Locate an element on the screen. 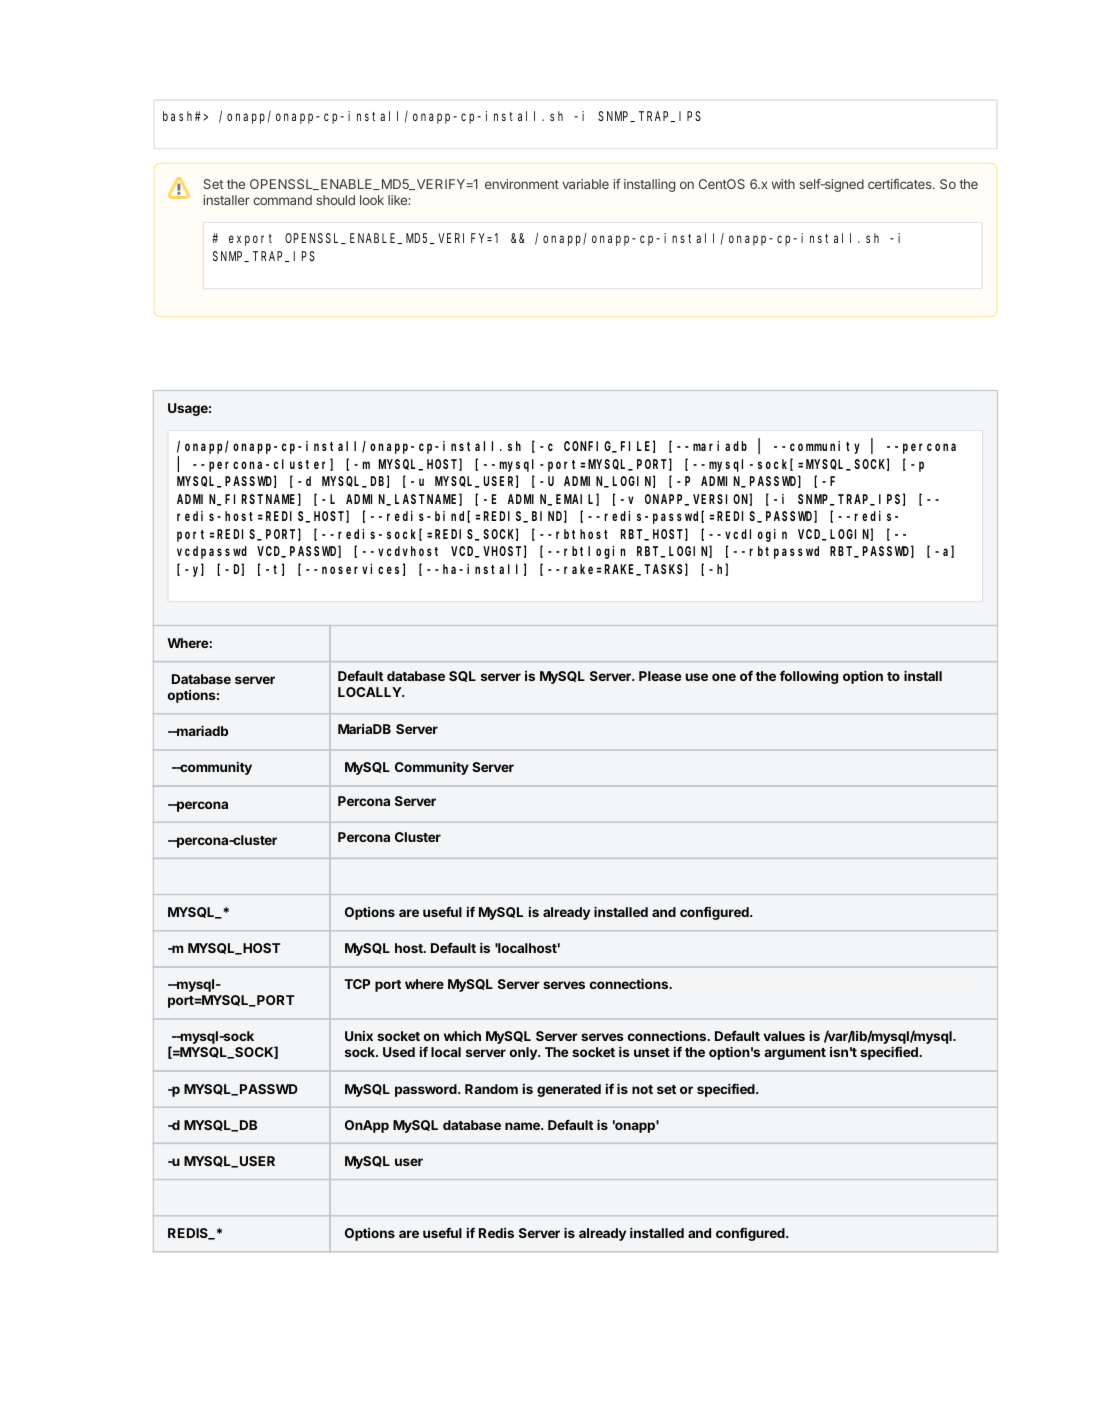  generated is located at coordinates (569, 1090).
